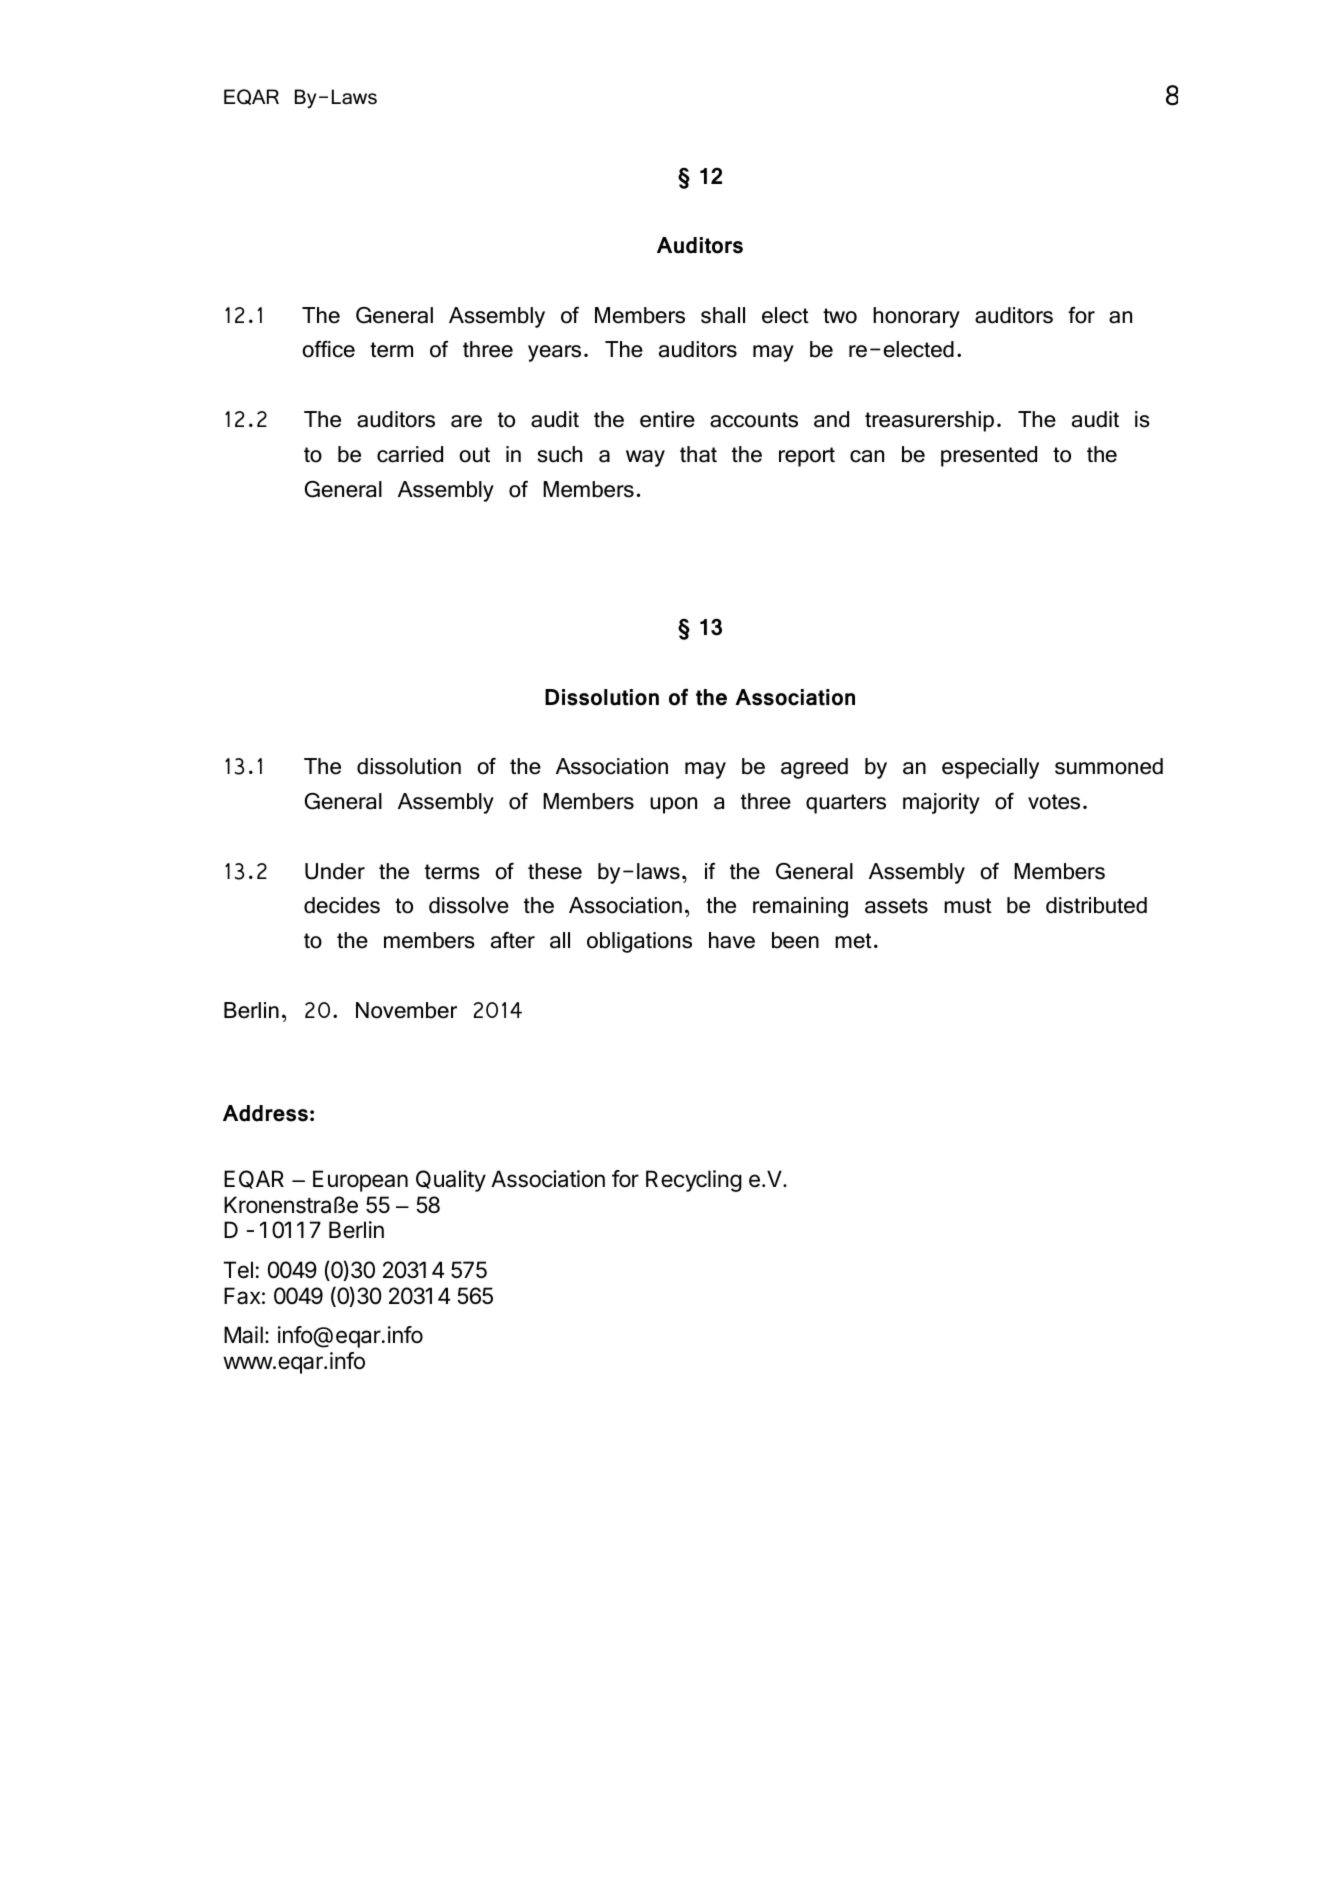 The image size is (1337, 1891). I want to click on office, so click(328, 349).
